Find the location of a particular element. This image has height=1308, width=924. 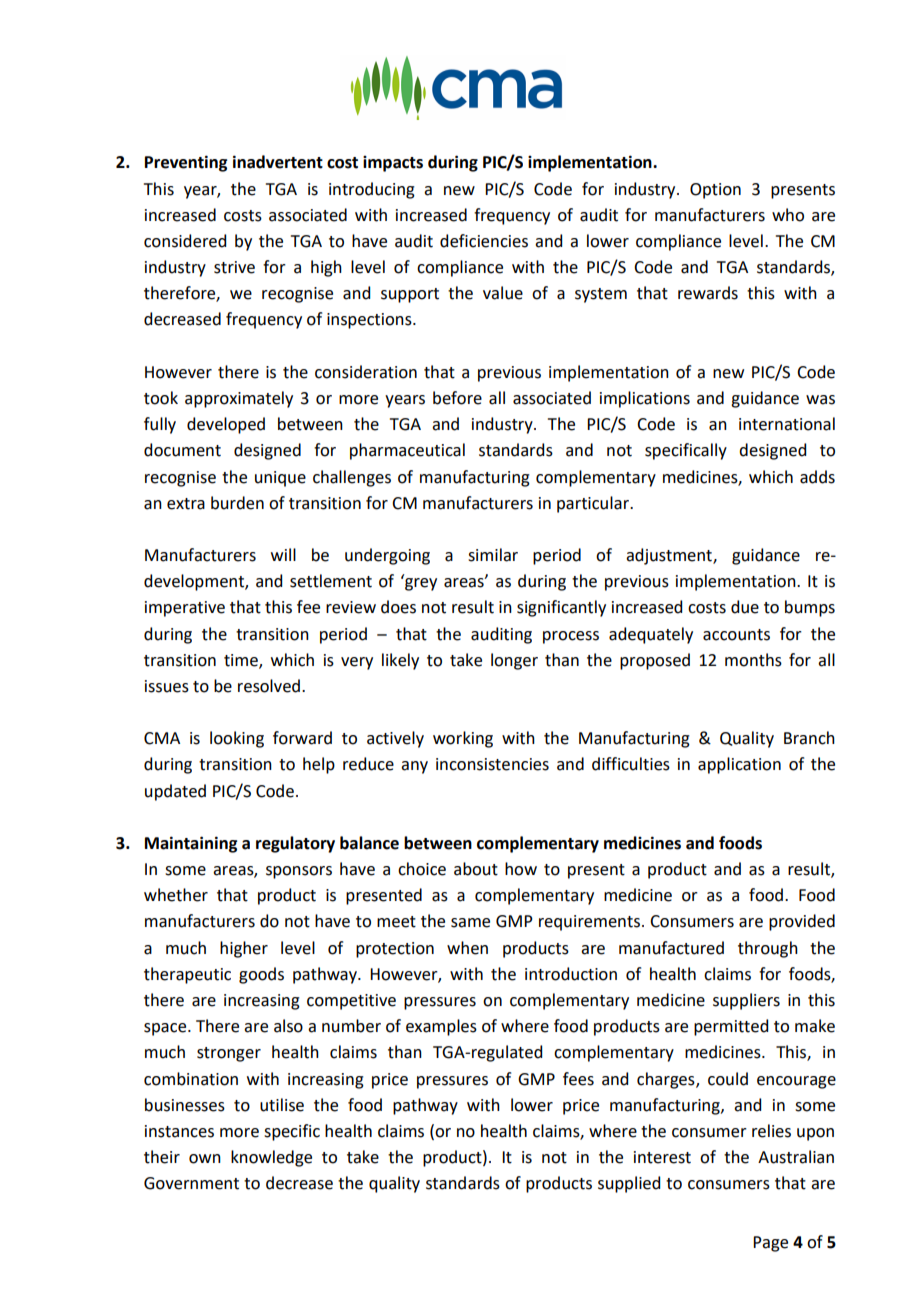

similar is located at coordinates (493, 555).
